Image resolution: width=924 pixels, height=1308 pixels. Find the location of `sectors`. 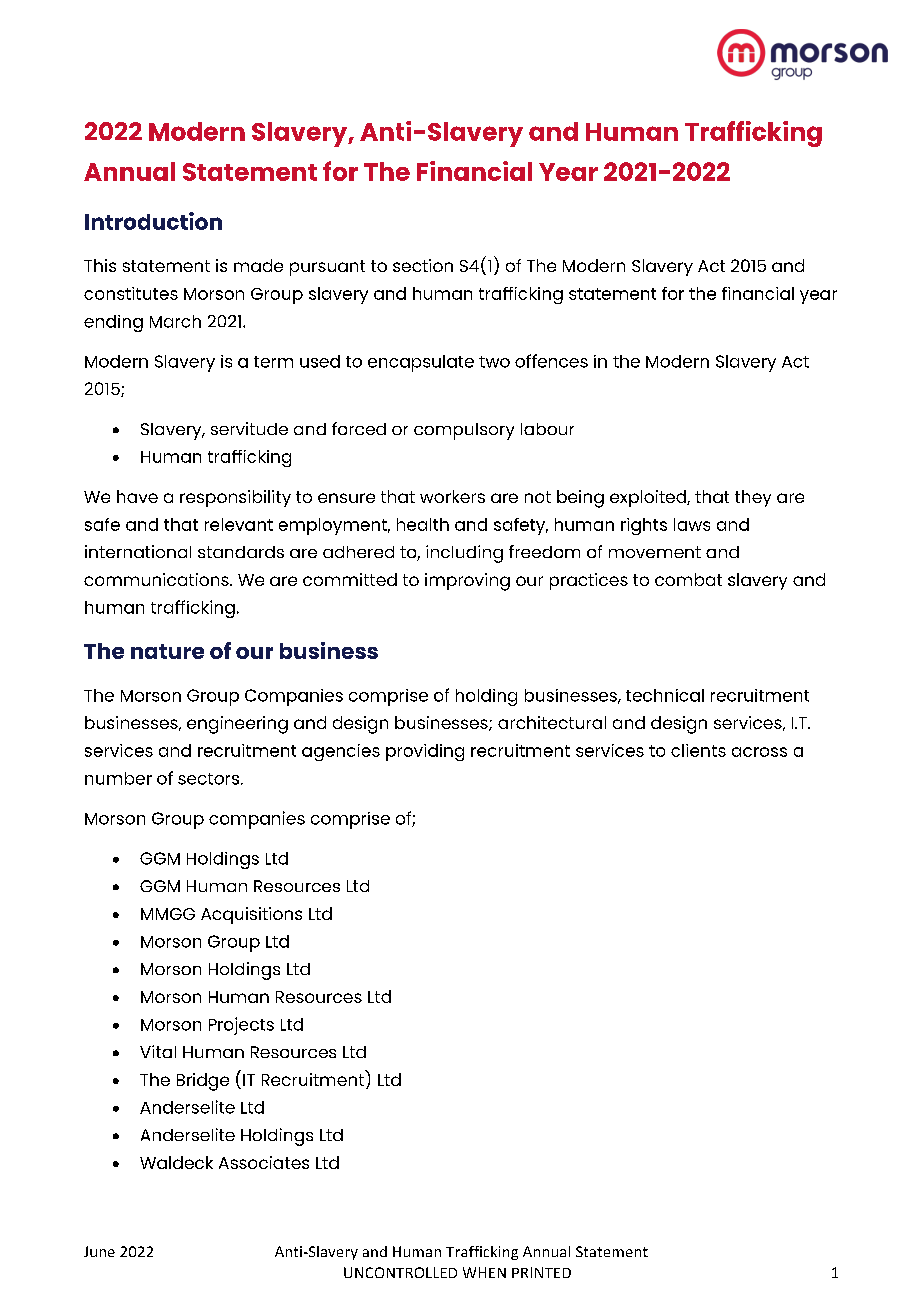

sectors is located at coordinates (210, 779).
